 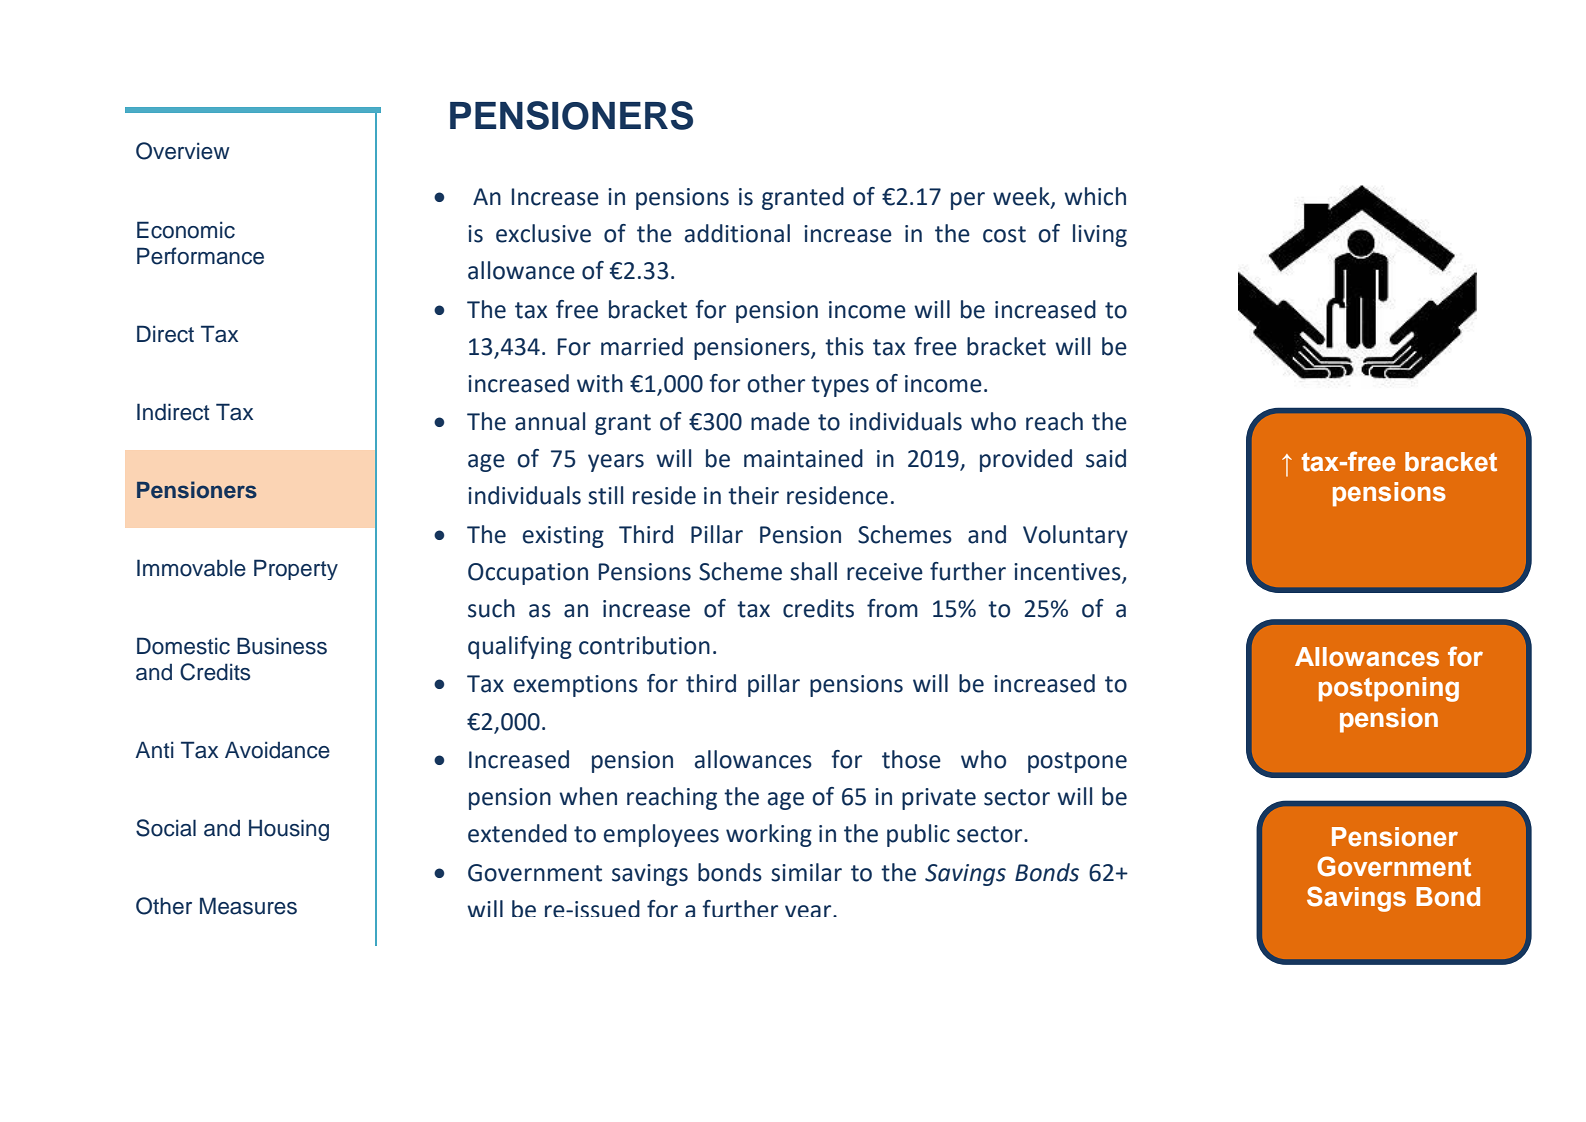 I want to click on Avoidance, so click(x=277, y=750).
